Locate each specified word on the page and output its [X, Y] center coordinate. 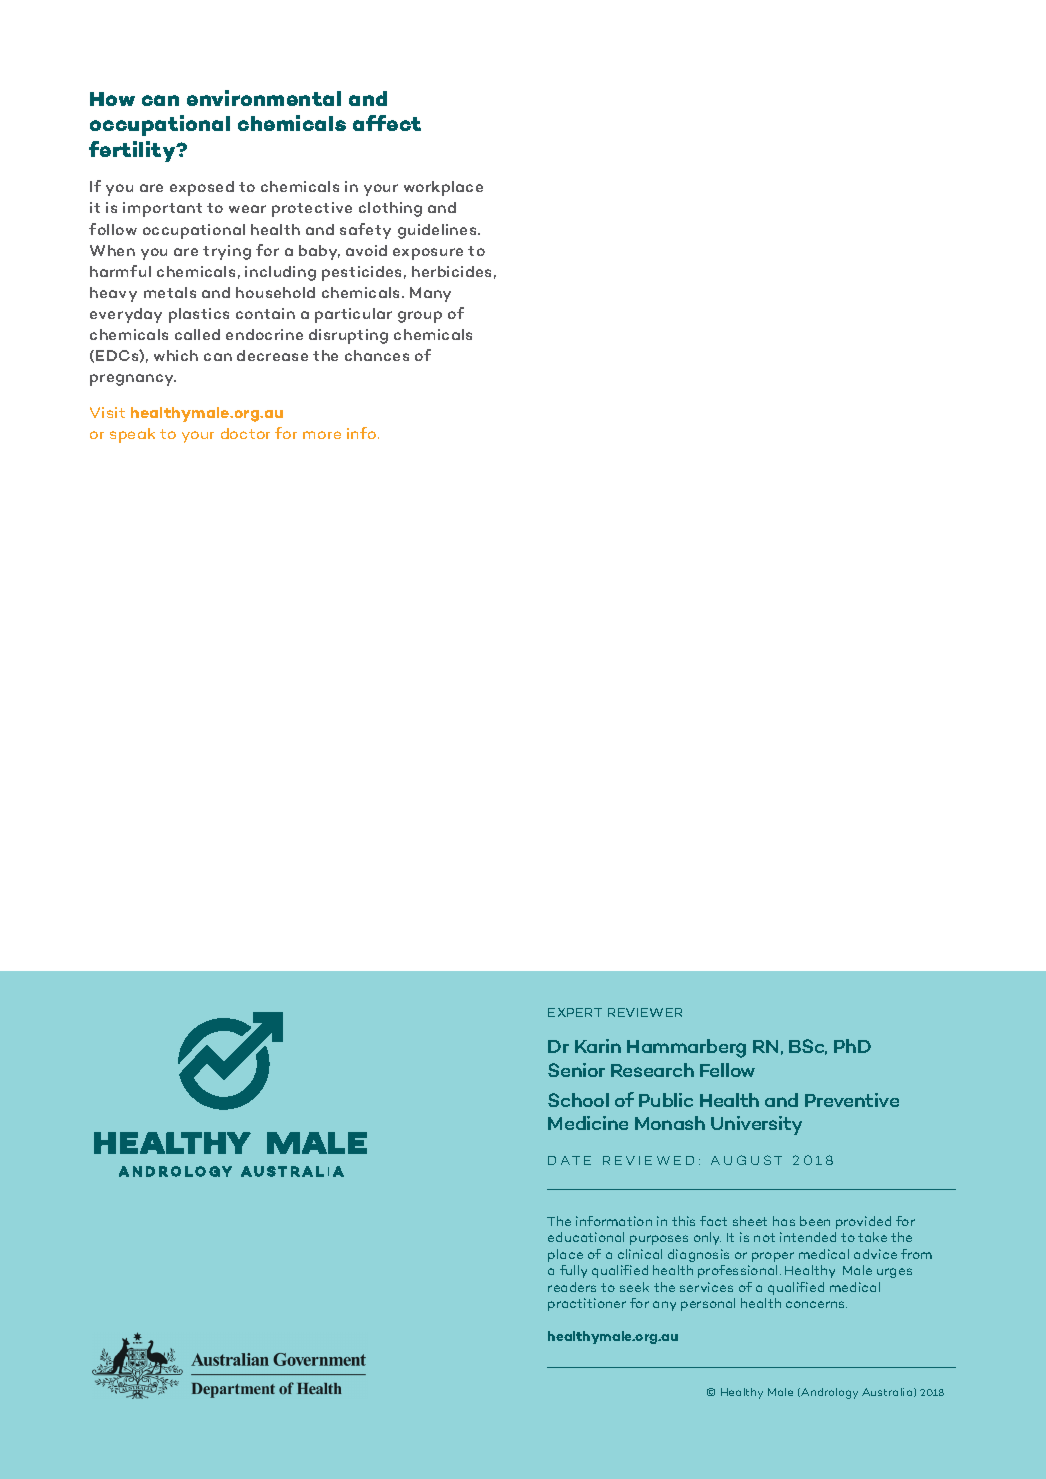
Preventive [852, 1100]
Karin [598, 1046]
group [420, 317]
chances [377, 355]
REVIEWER [645, 1012]
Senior [576, 1070]
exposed [202, 188]
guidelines [438, 231]
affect [387, 123]
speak [132, 435]
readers [572, 1287]
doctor [245, 433]
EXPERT [575, 1012]
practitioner [587, 1304]
